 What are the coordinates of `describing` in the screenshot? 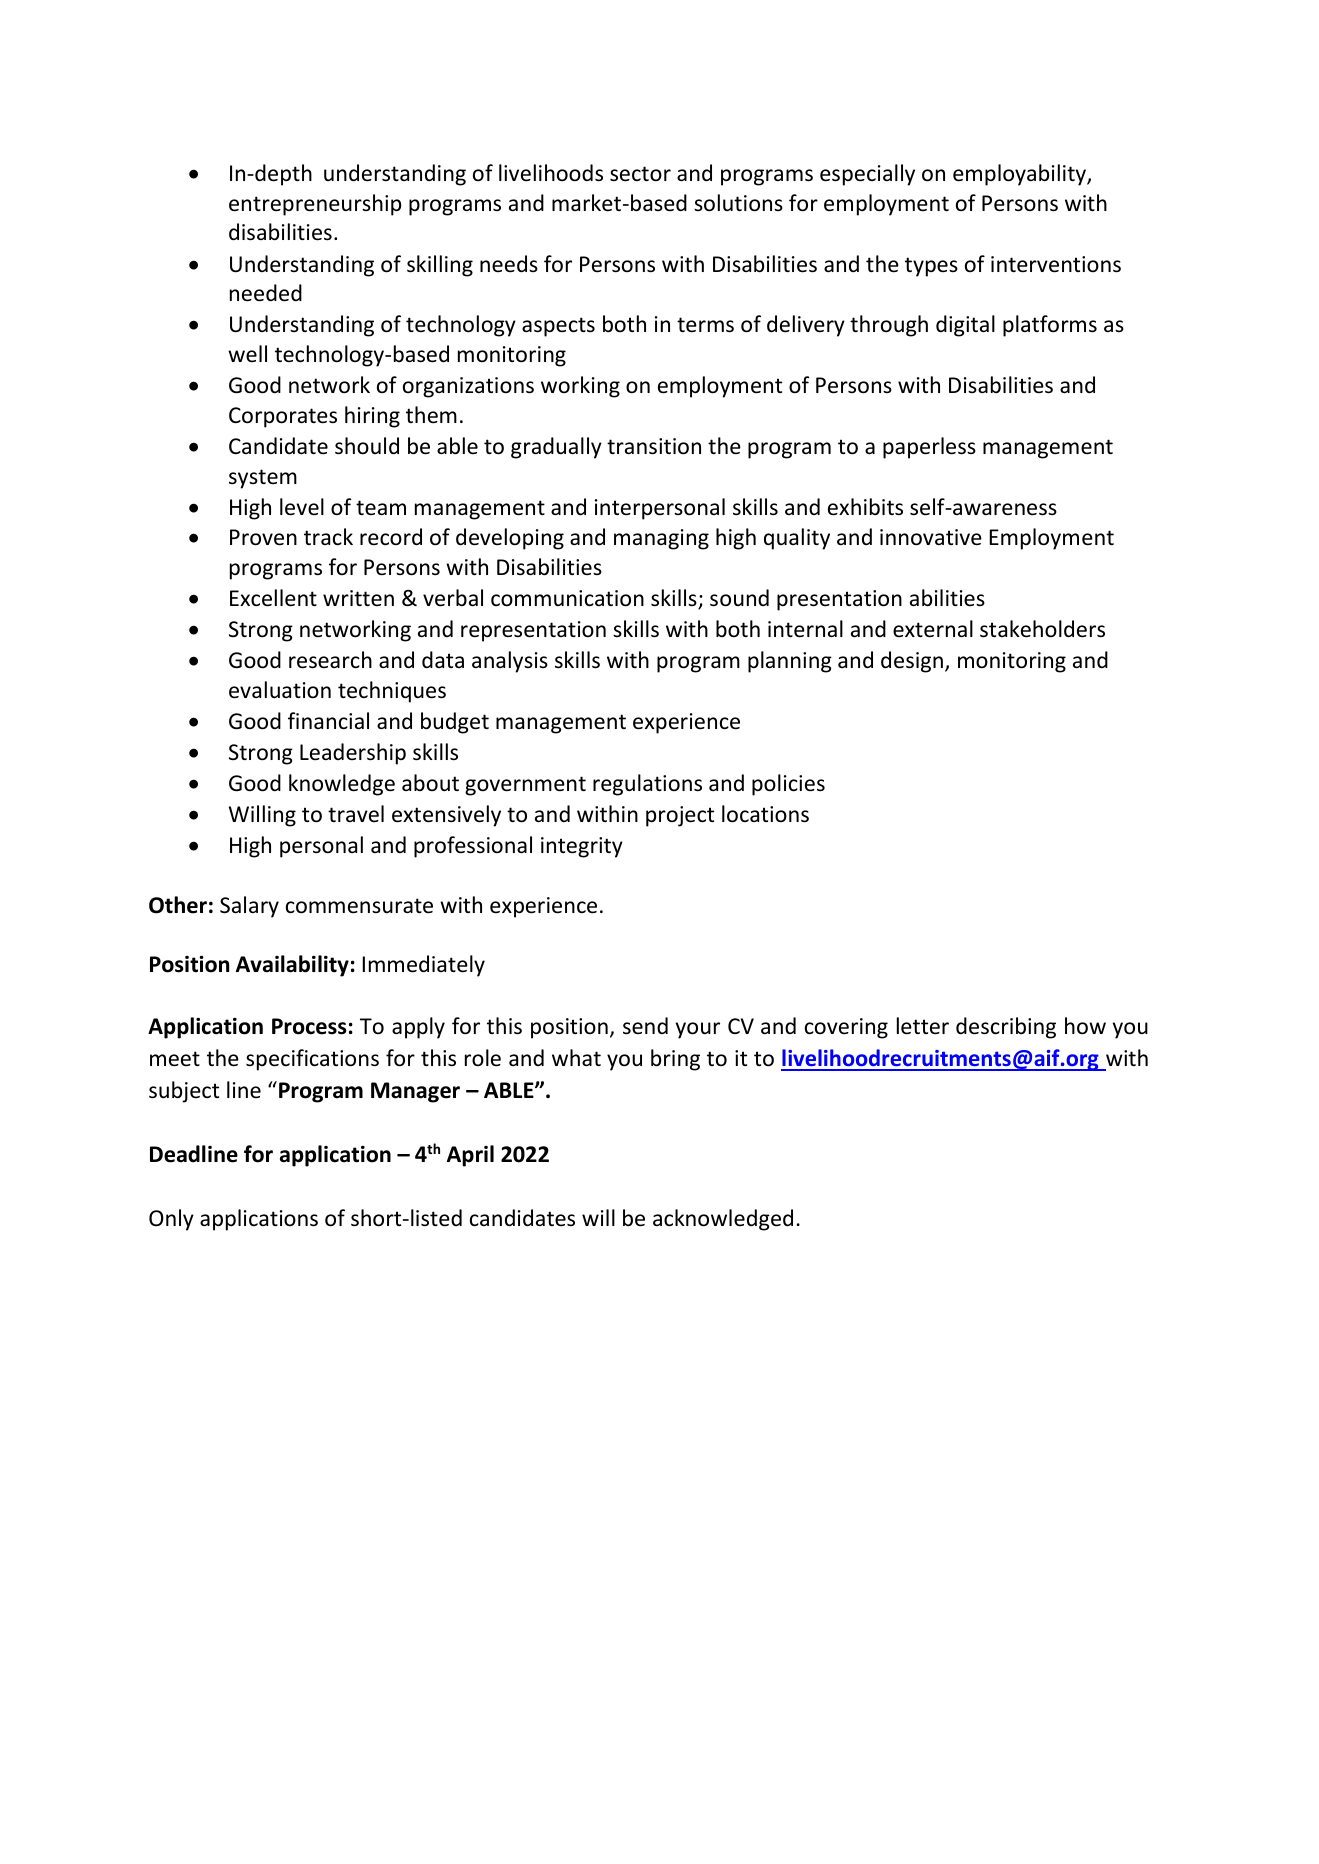 It's located at (1006, 1028).
